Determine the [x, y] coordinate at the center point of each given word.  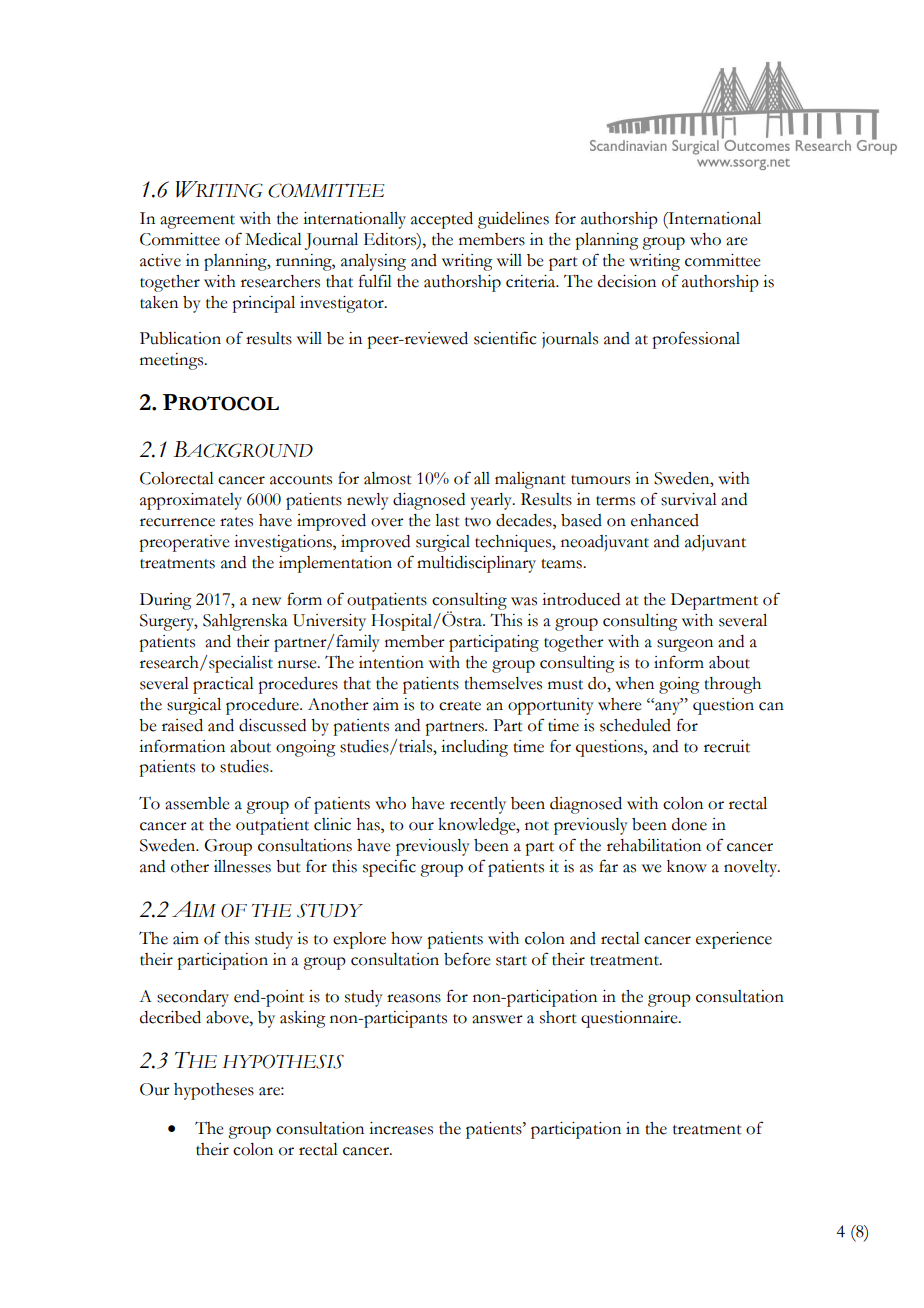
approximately [191, 501]
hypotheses [214, 1091]
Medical [273, 239]
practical [223, 685]
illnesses [242, 866]
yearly [492, 501]
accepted [442, 220]
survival [689, 499]
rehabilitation [654, 845]
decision [627, 281]
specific [389, 868]
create [460, 706]
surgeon [685, 645]
